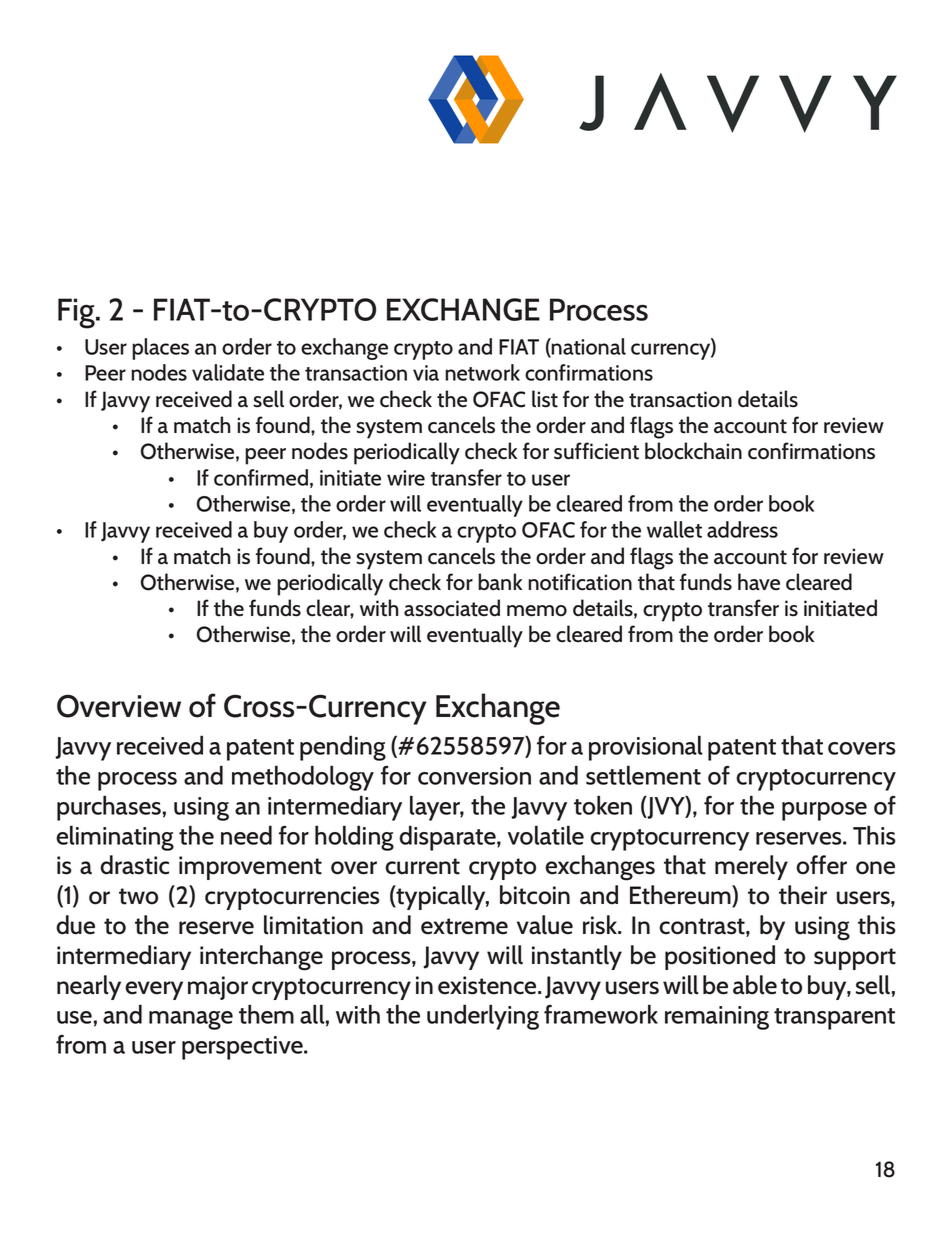 The image size is (952, 1233). What do you see at coordinates (191, 1020) in the screenshot?
I see `manage` at bounding box center [191, 1020].
